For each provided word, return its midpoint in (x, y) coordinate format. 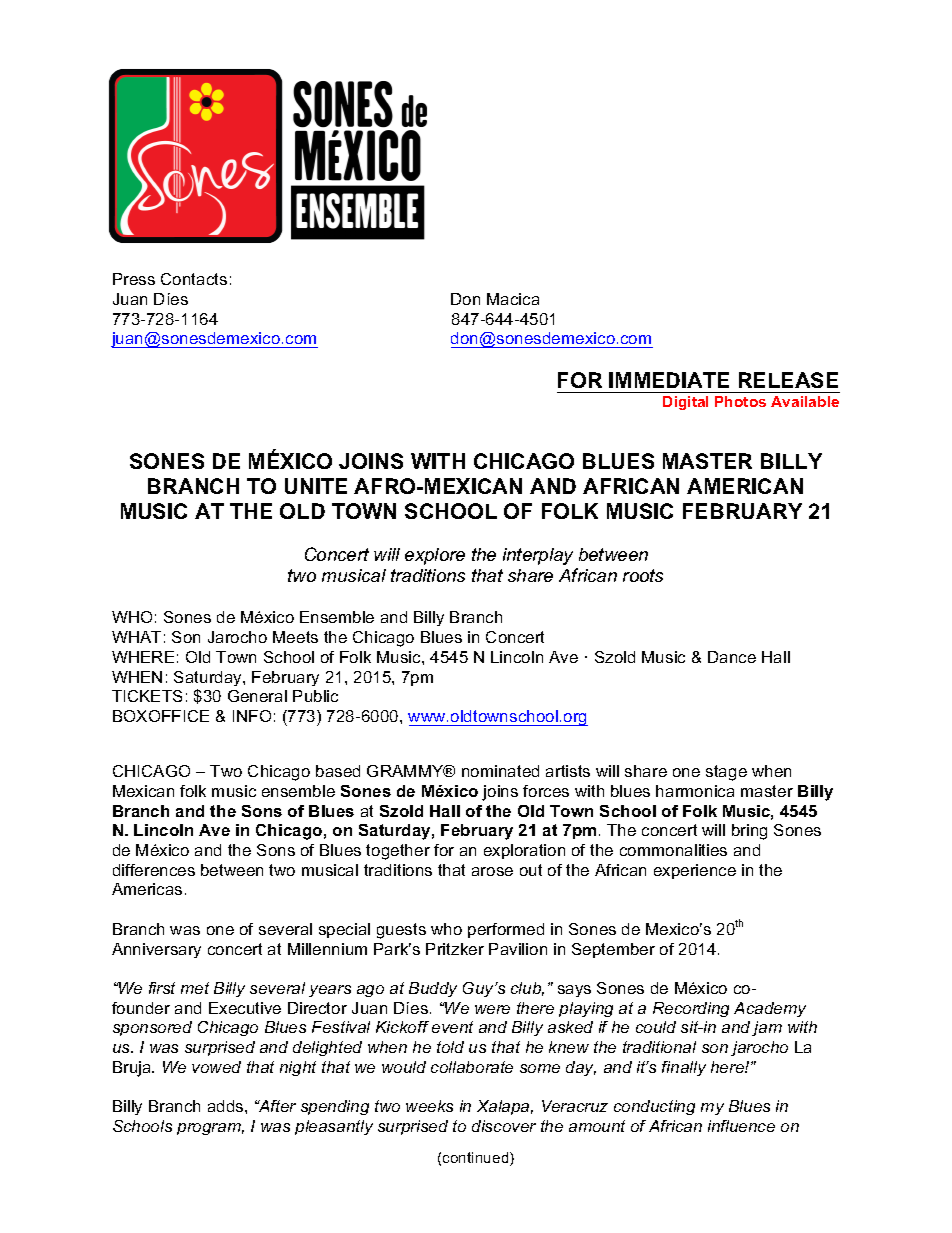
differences (154, 870)
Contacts (194, 279)
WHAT (136, 637)
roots (643, 575)
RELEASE (788, 380)
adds (227, 1106)
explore (435, 556)
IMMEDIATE (669, 380)
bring (749, 832)
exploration (524, 851)
